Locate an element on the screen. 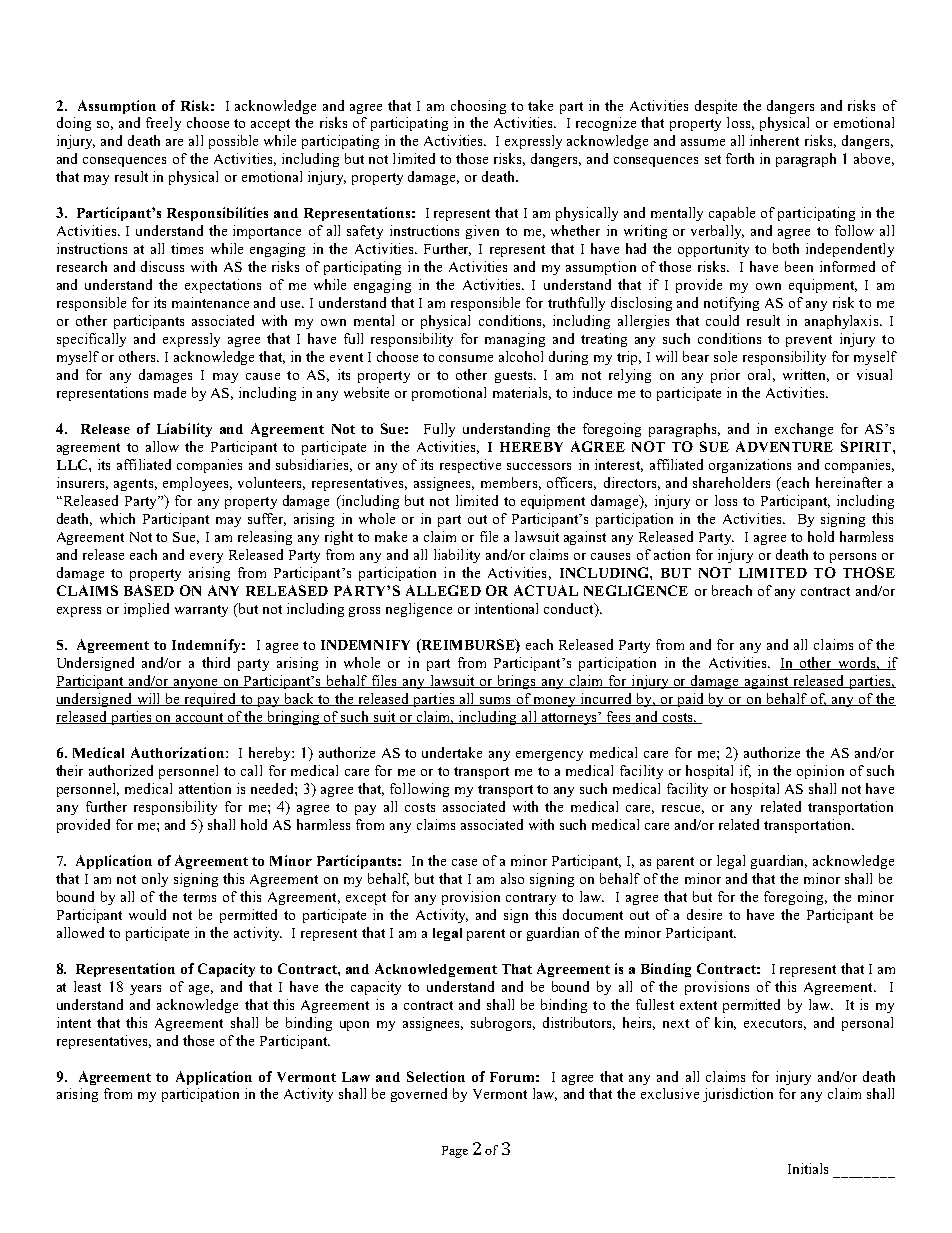 This screenshot has width=952, height=1233. years is located at coordinates (145, 990).
